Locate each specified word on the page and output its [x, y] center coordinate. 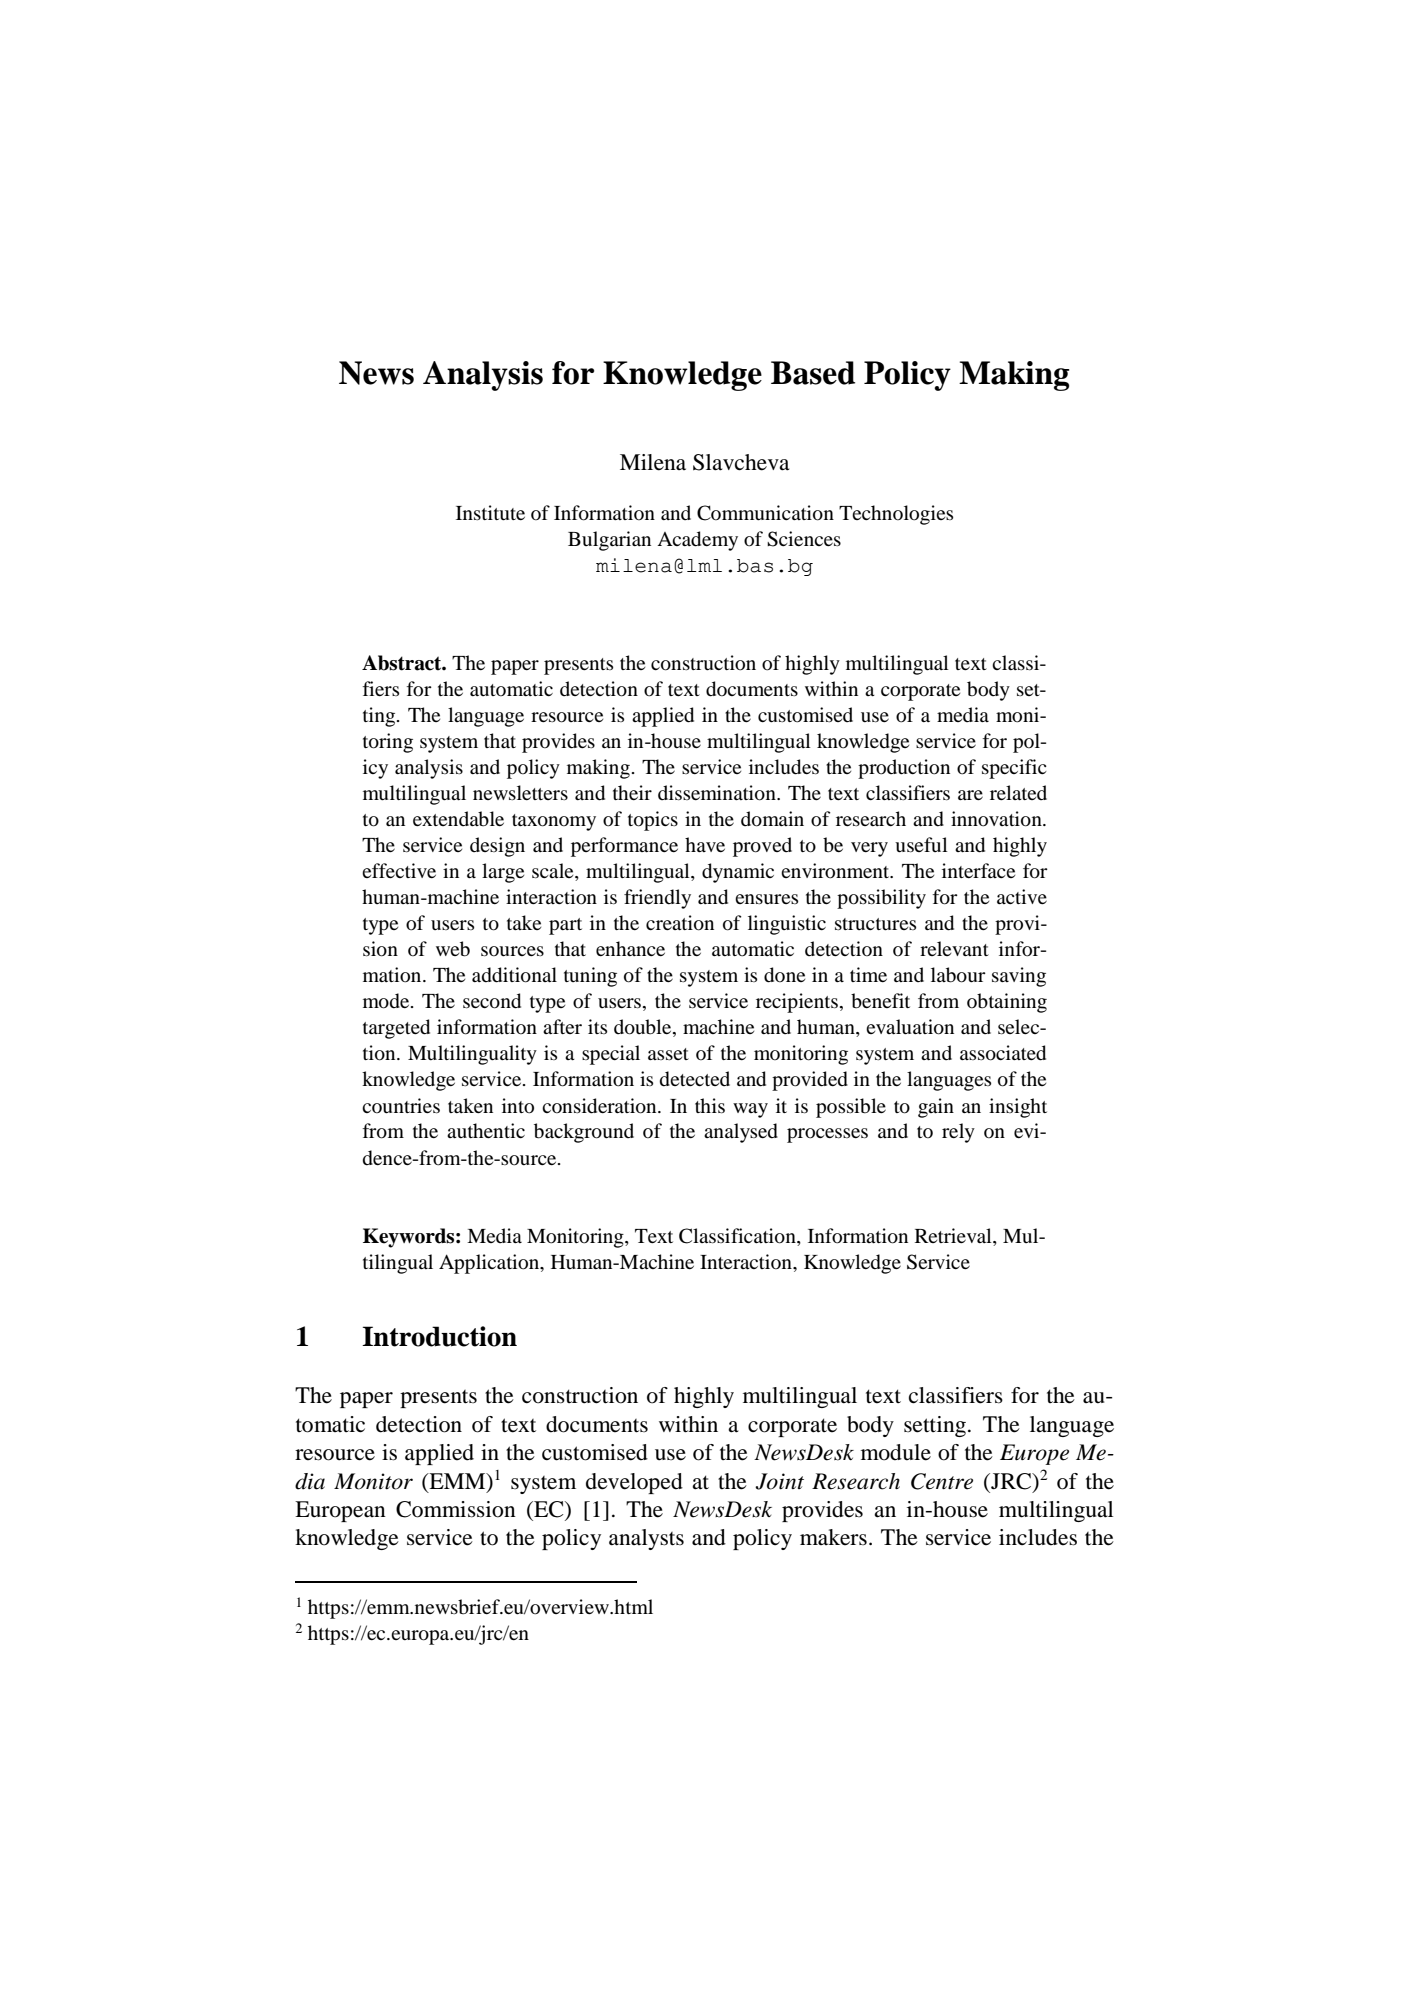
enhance [630, 948]
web [453, 949]
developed [634, 1483]
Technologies [896, 515]
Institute [490, 513]
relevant [954, 948]
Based [813, 373]
